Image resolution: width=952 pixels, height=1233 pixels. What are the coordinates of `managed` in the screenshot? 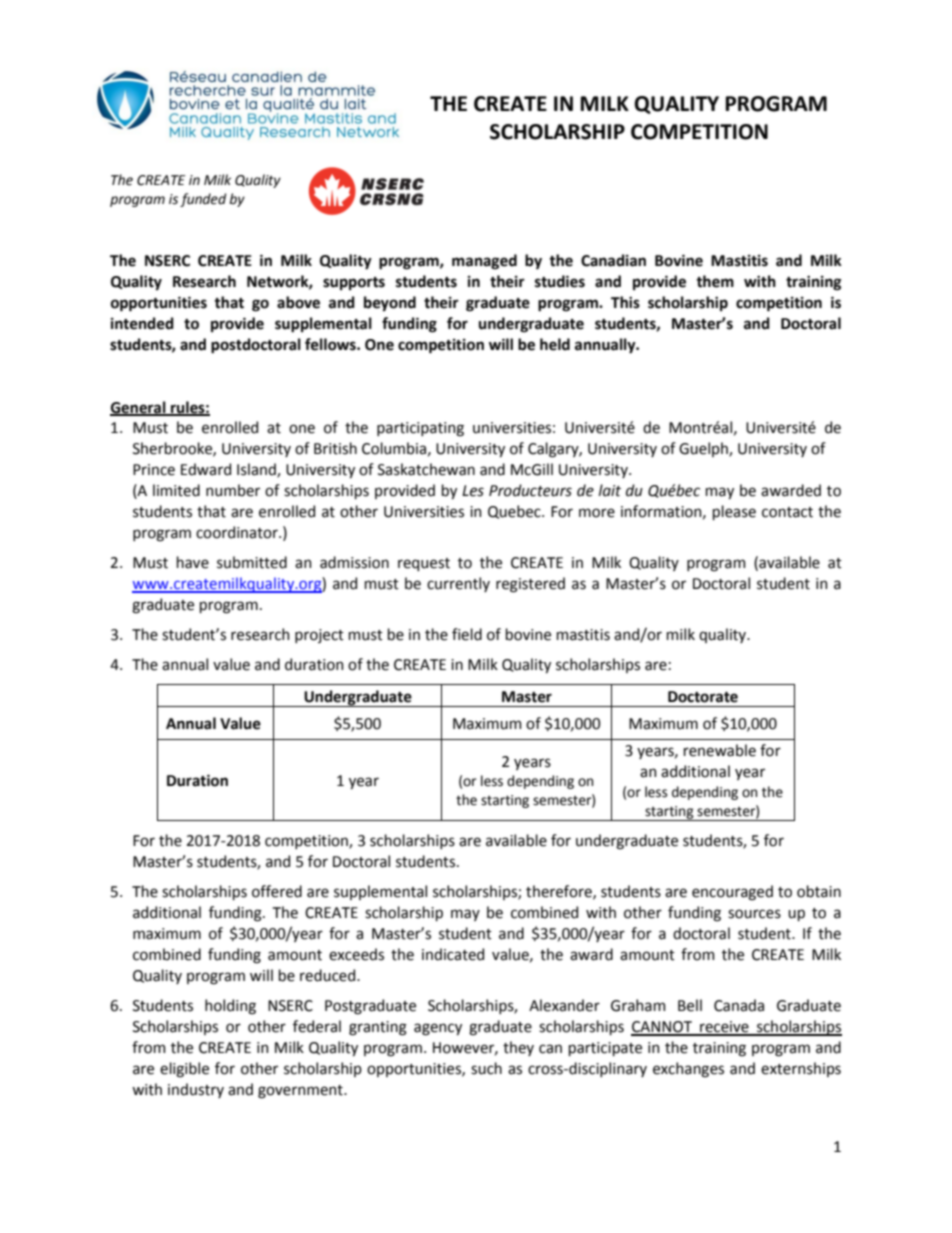 It's located at (484, 262).
